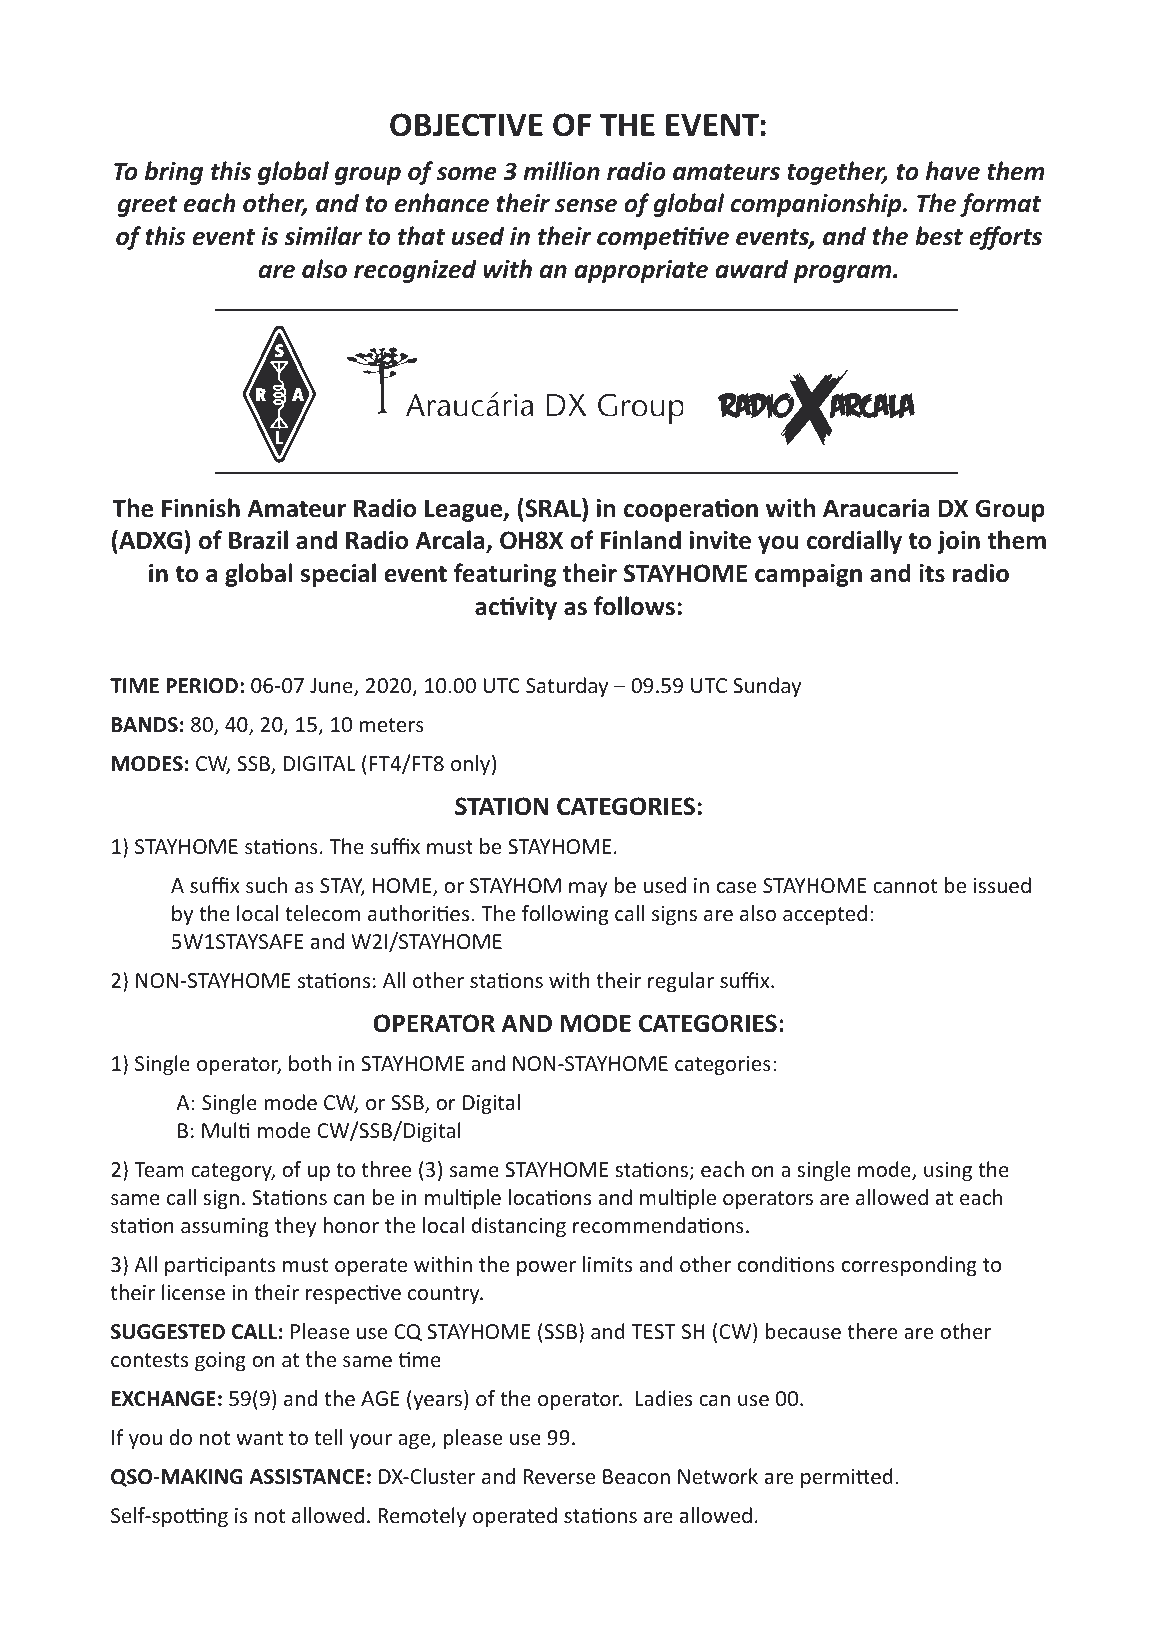 This screenshot has width=1158, height=1638. Describe the element at coordinates (953, 171) in the screenshot. I see `have` at that location.
